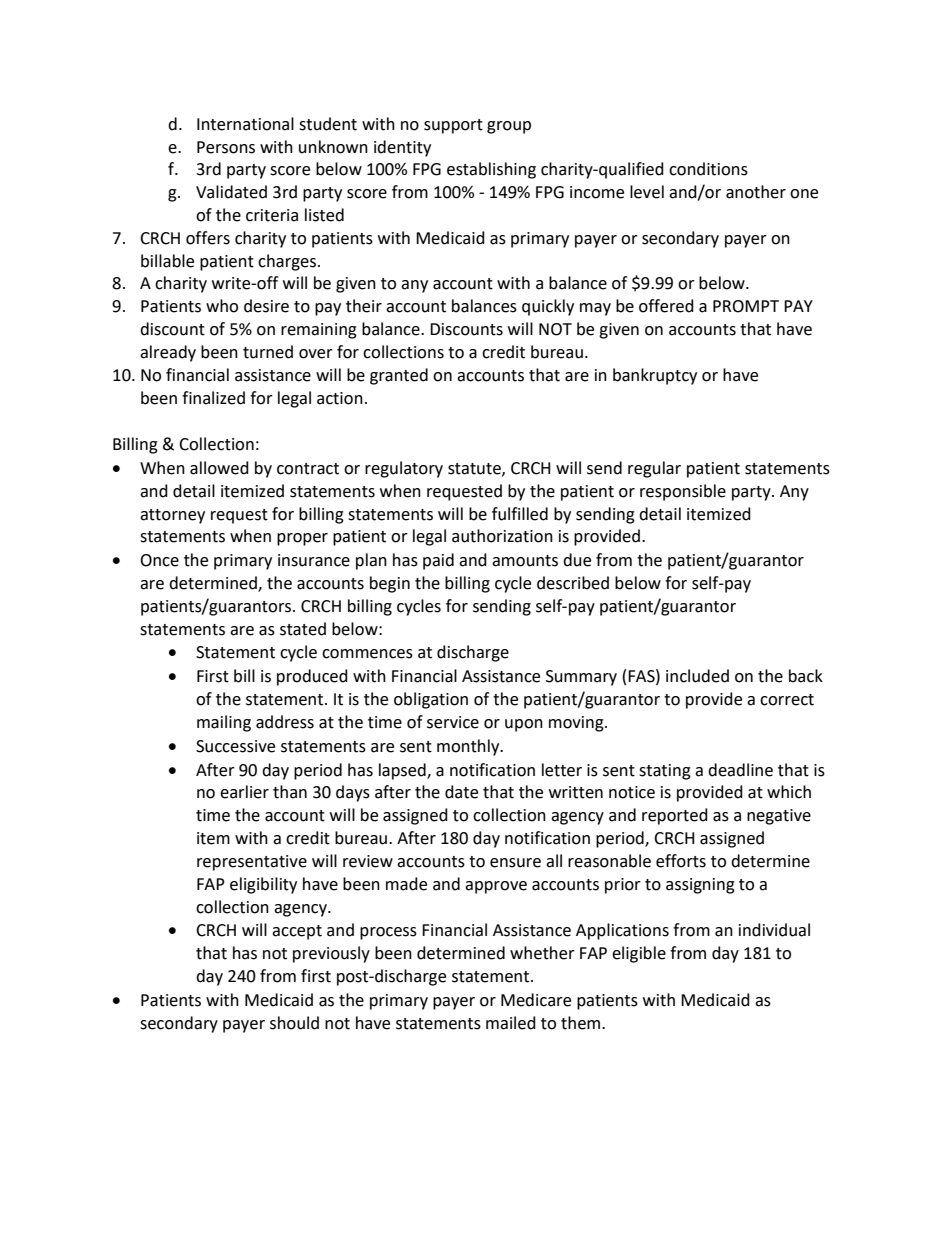 The width and height of the document is (952, 1233). Describe the element at coordinates (226, 147) in the document. I see `Persons` at that location.
